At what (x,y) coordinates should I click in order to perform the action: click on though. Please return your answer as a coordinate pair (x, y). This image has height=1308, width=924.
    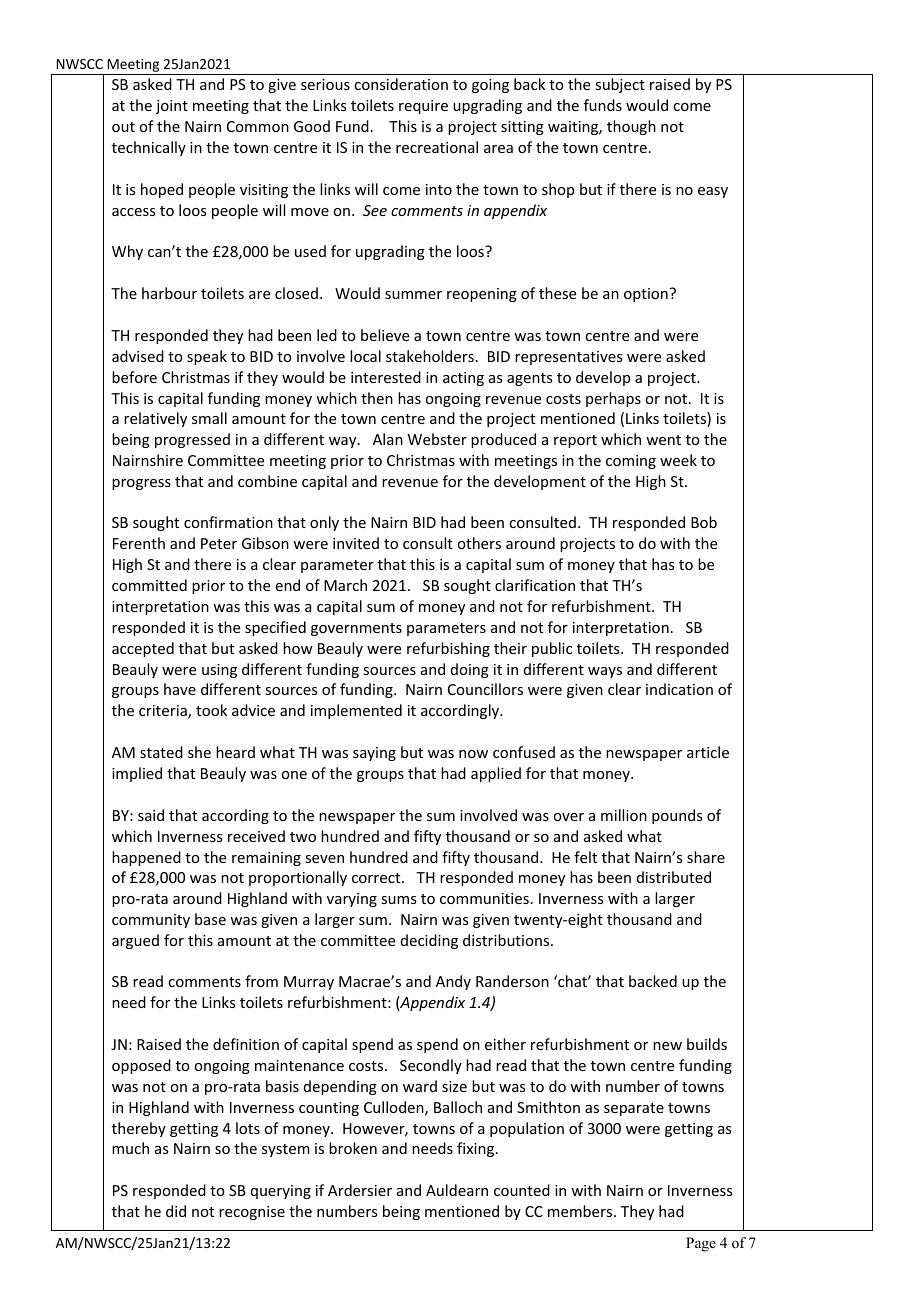
    Looking at the image, I should click on (631, 127).
